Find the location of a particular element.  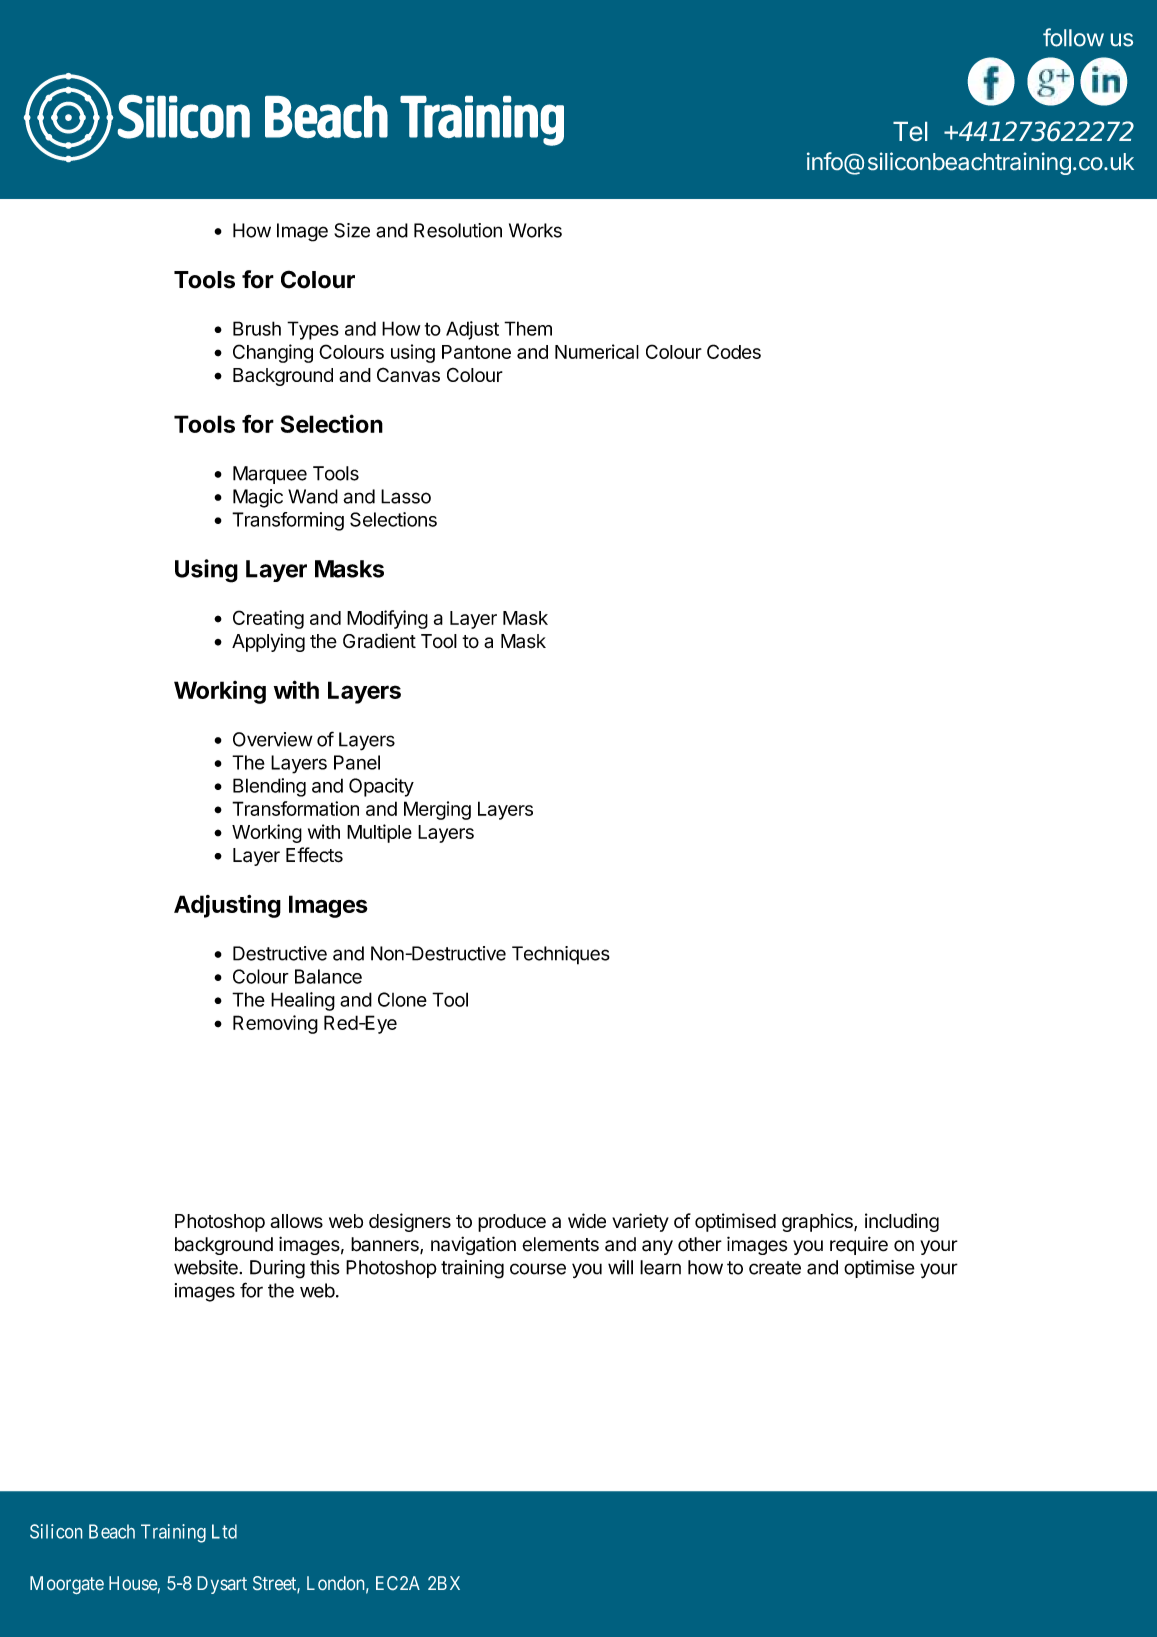

Transforming is located at coordinates (288, 521).
